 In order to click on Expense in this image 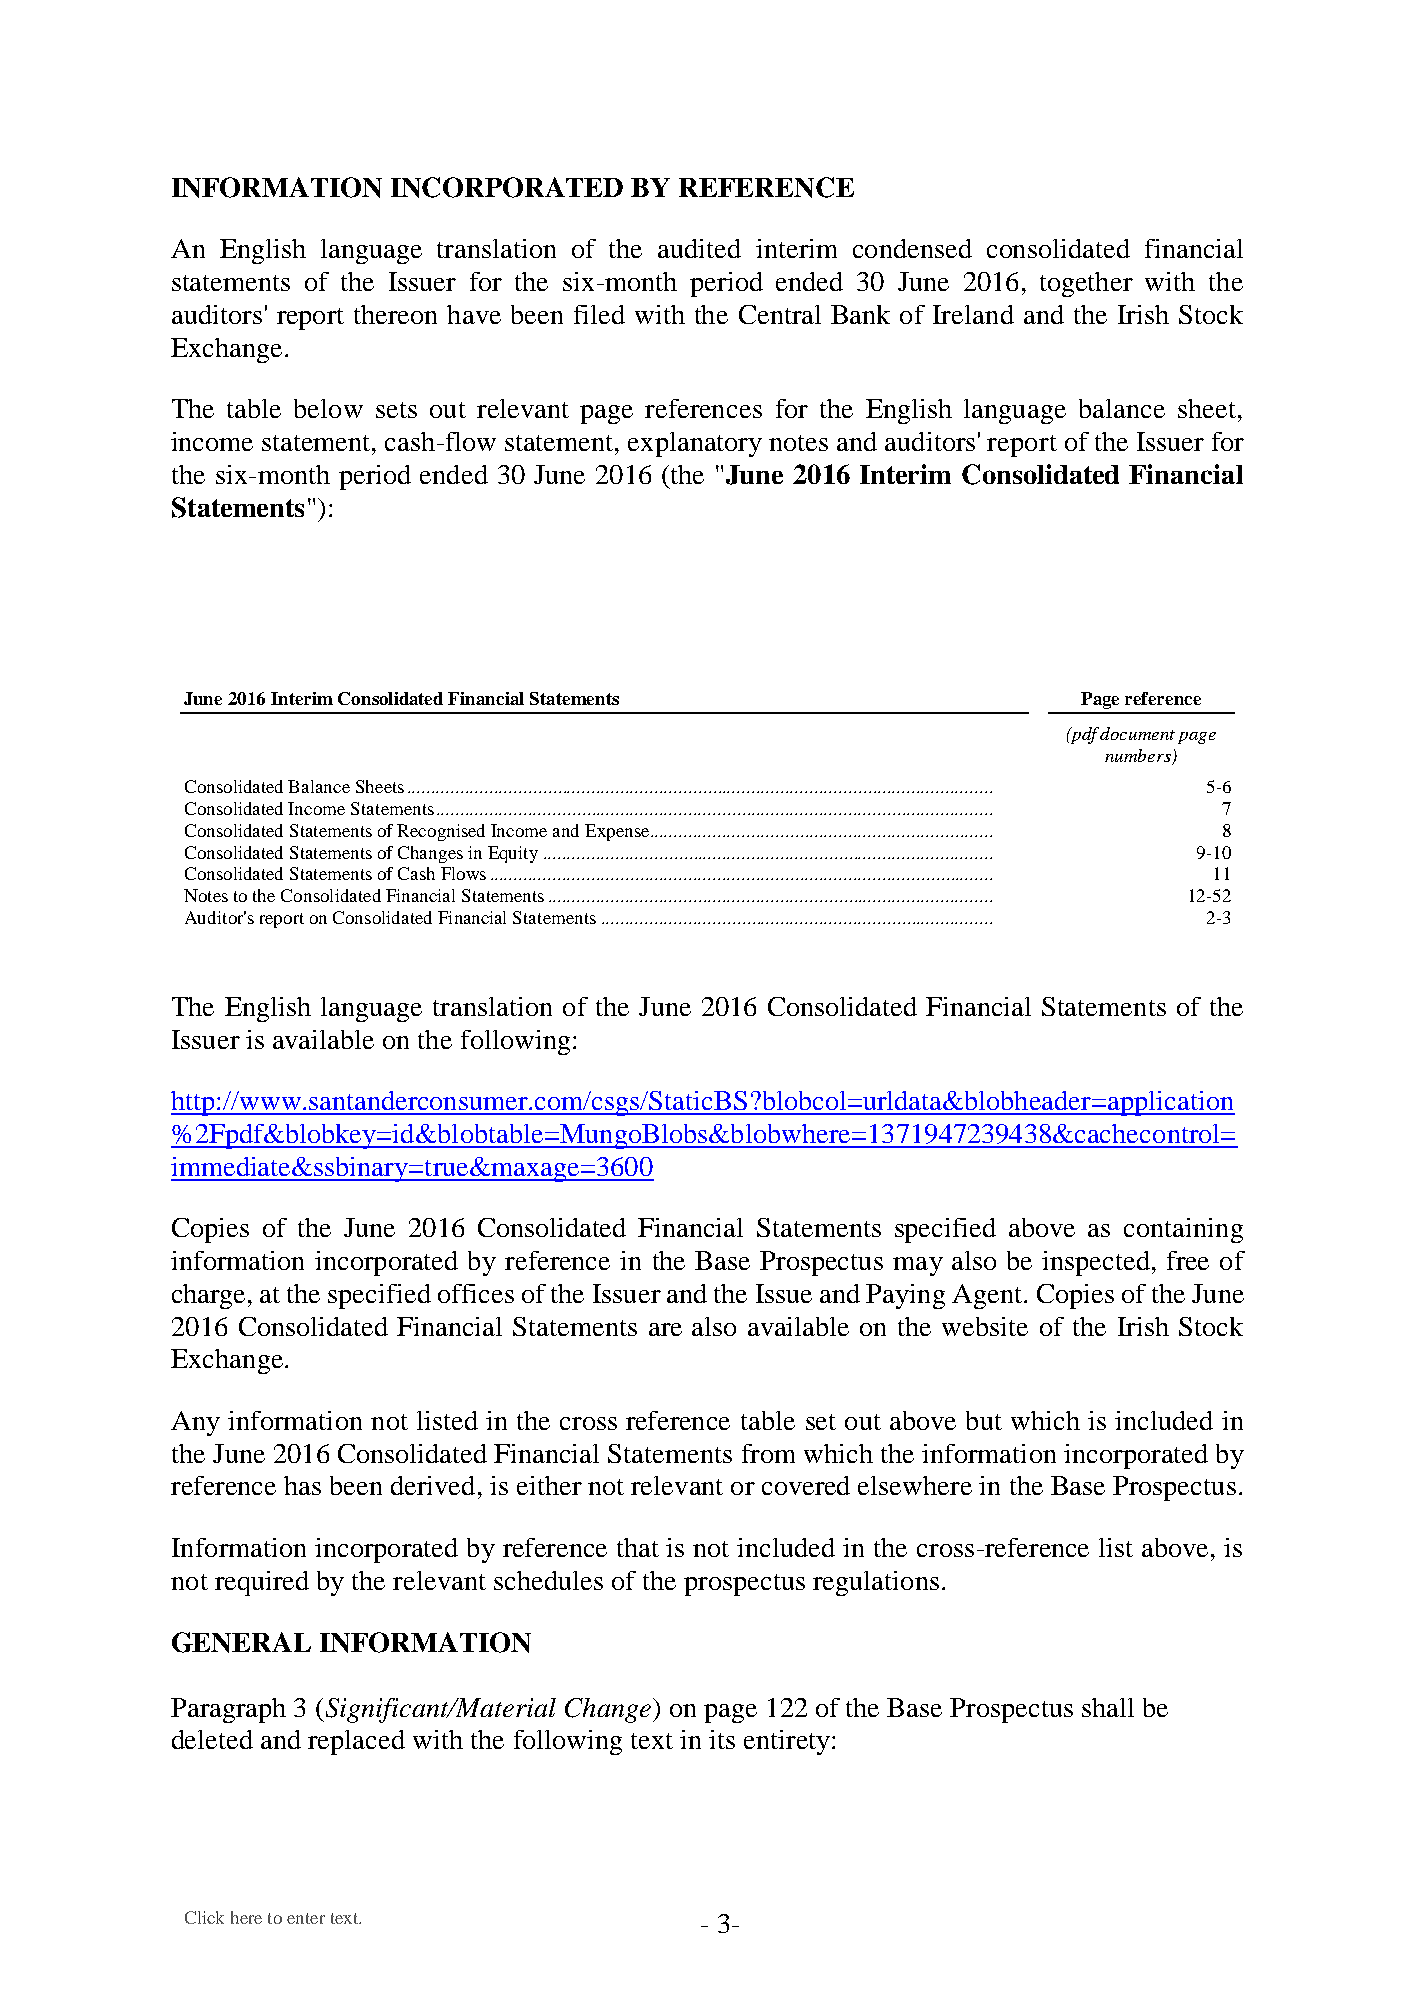, I will do `click(618, 832)`.
